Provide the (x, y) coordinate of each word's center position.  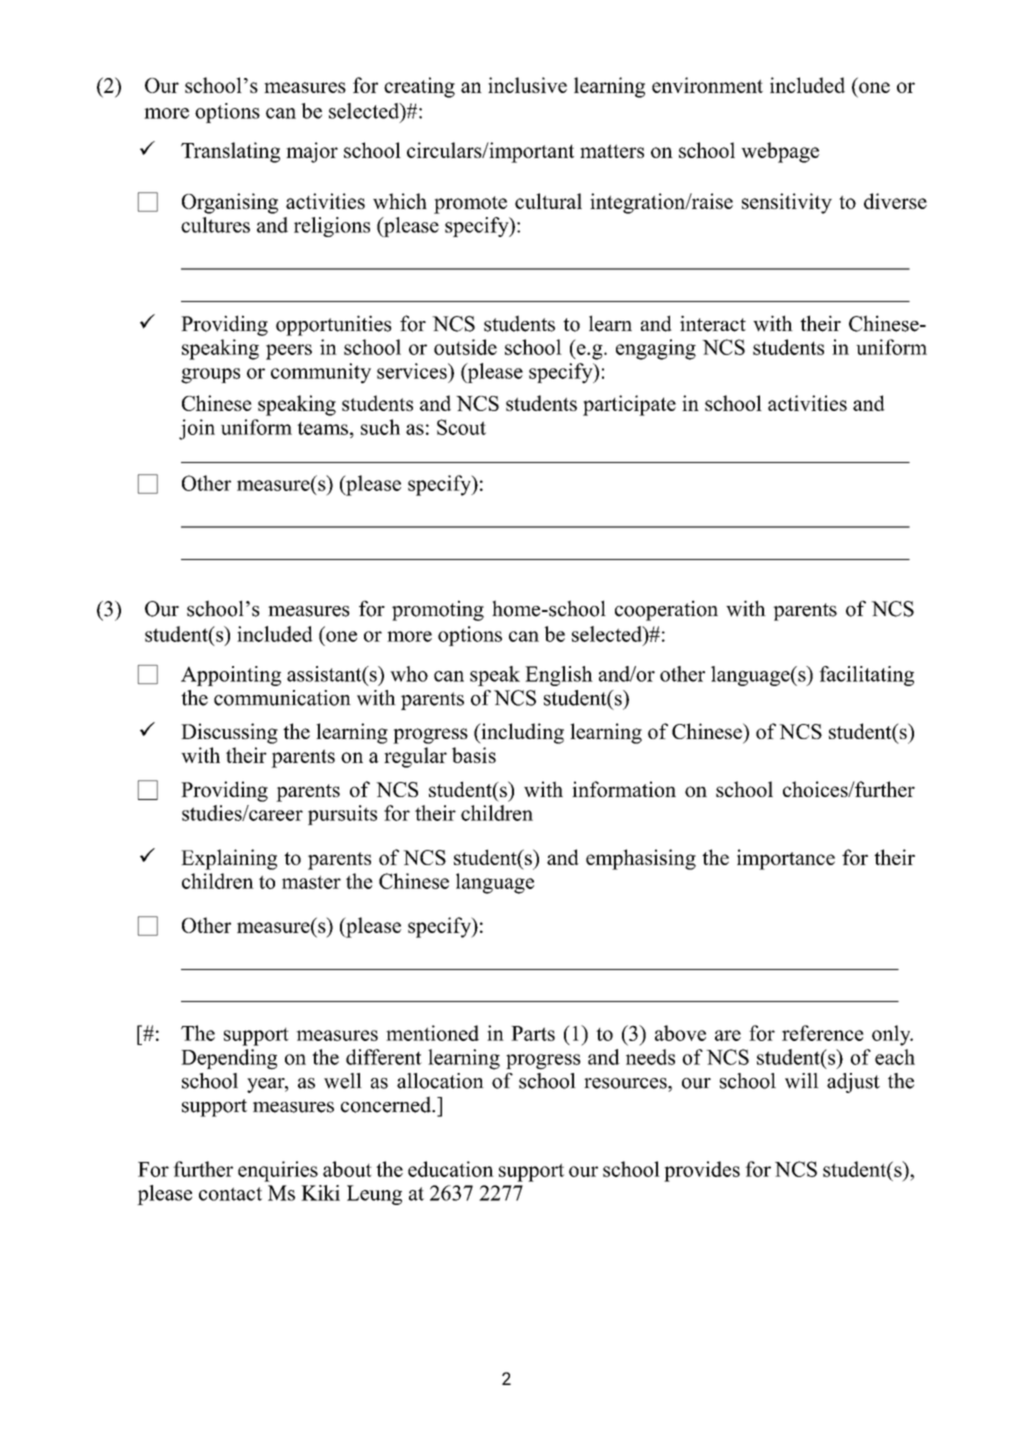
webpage (780, 152)
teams (322, 428)
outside (465, 347)
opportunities (334, 325)
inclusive (527, 85)
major (312, 152)
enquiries (278, 1171)
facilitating (866, 676)
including (521, 733)
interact (713, 323)
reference (823, 1033)
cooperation (666, 610)
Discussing (229, 733)
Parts (533, 1033)
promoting (438, 610)
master (311, 882)
